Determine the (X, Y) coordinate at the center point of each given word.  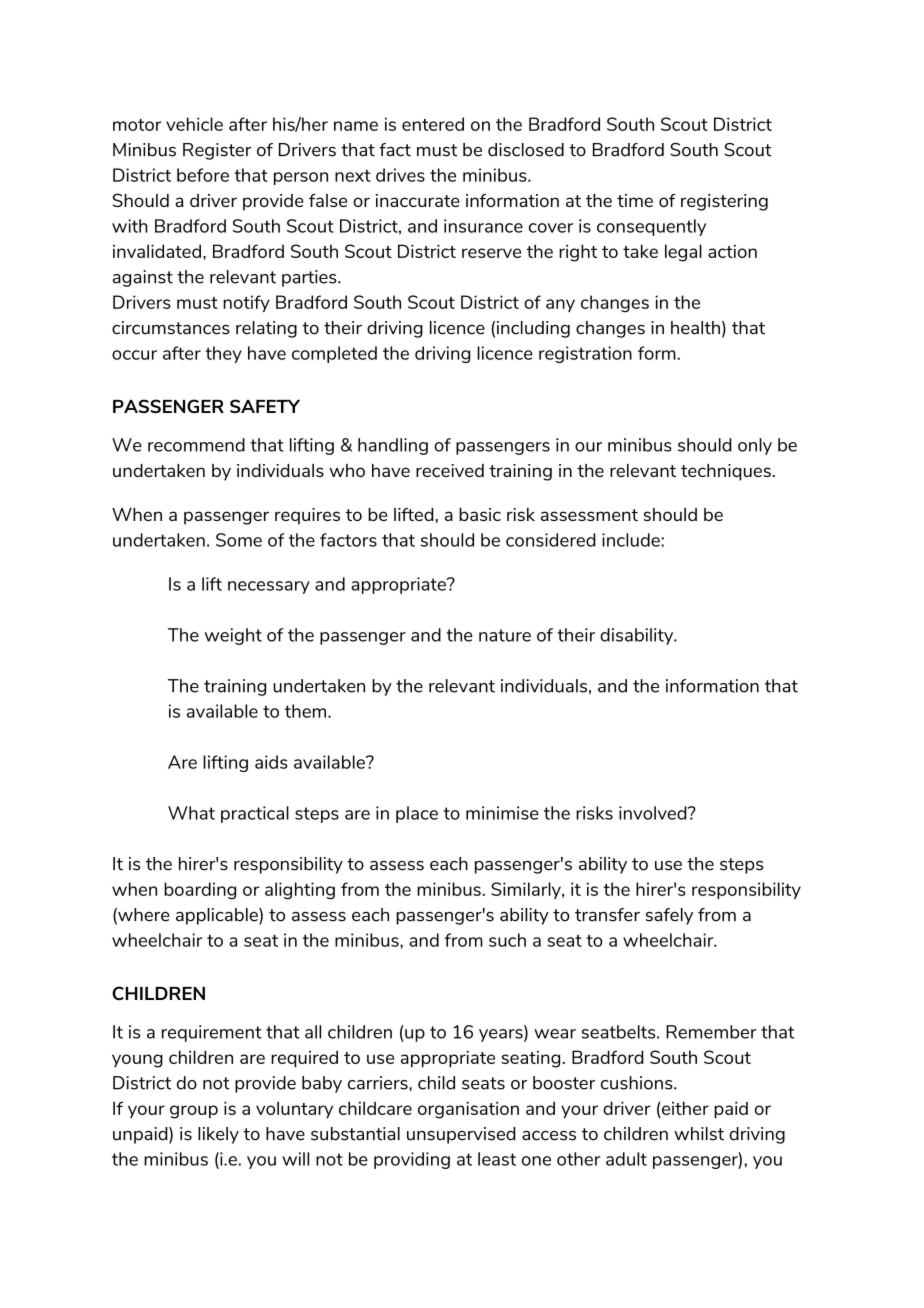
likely (218, 1135)
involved (654, 813)
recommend (196, 445)
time (635, 200)
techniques (727, 472)
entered (433, 124)
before (203, 175)
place (417, 814)
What (191, 813)
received (450, 470)
